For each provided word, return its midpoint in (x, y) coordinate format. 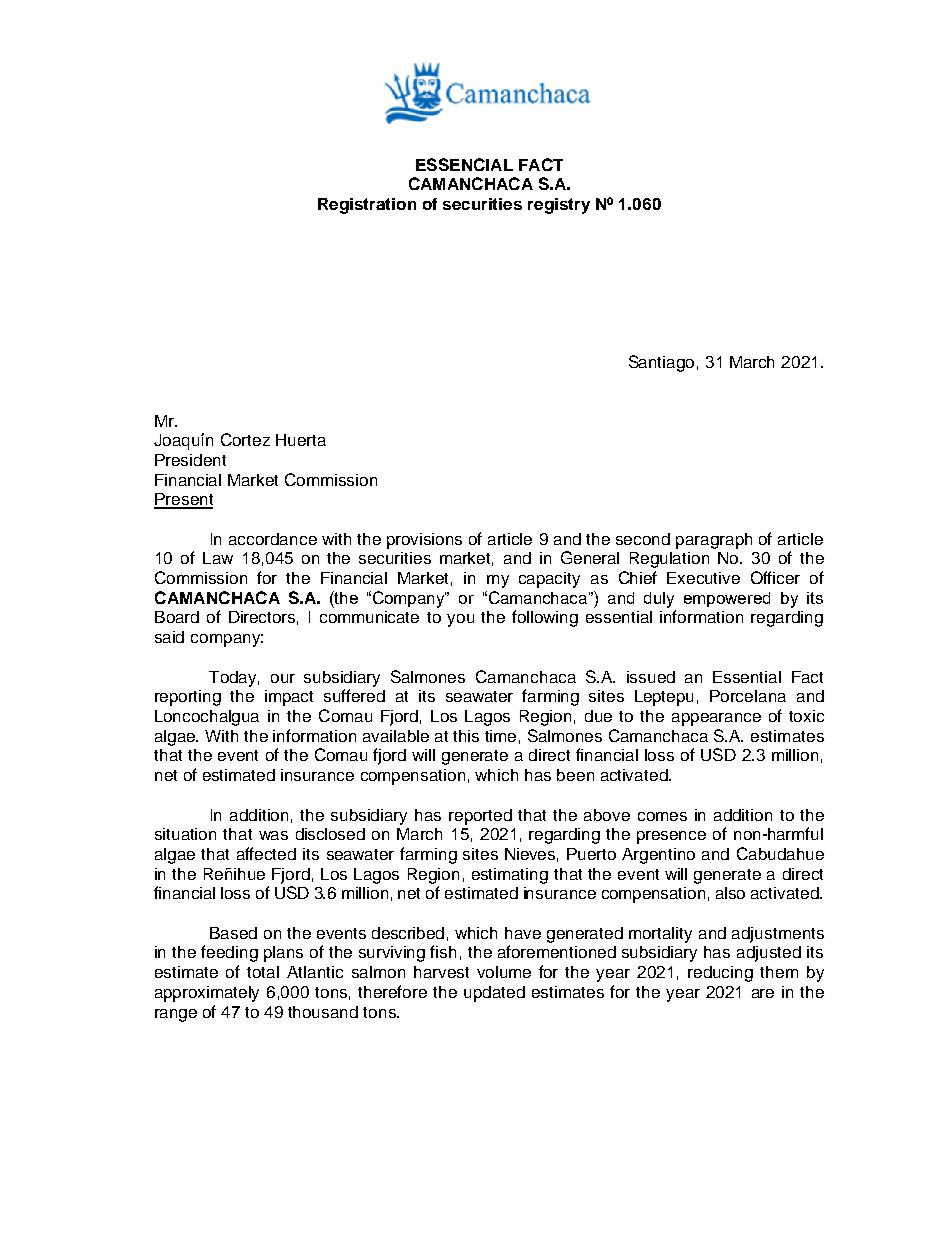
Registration (367, 206)
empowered (727, 599)
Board (177, 617)
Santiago (661, 363)
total (263, 972)
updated (494, 994)
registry (559, 206)
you (460, 620)
